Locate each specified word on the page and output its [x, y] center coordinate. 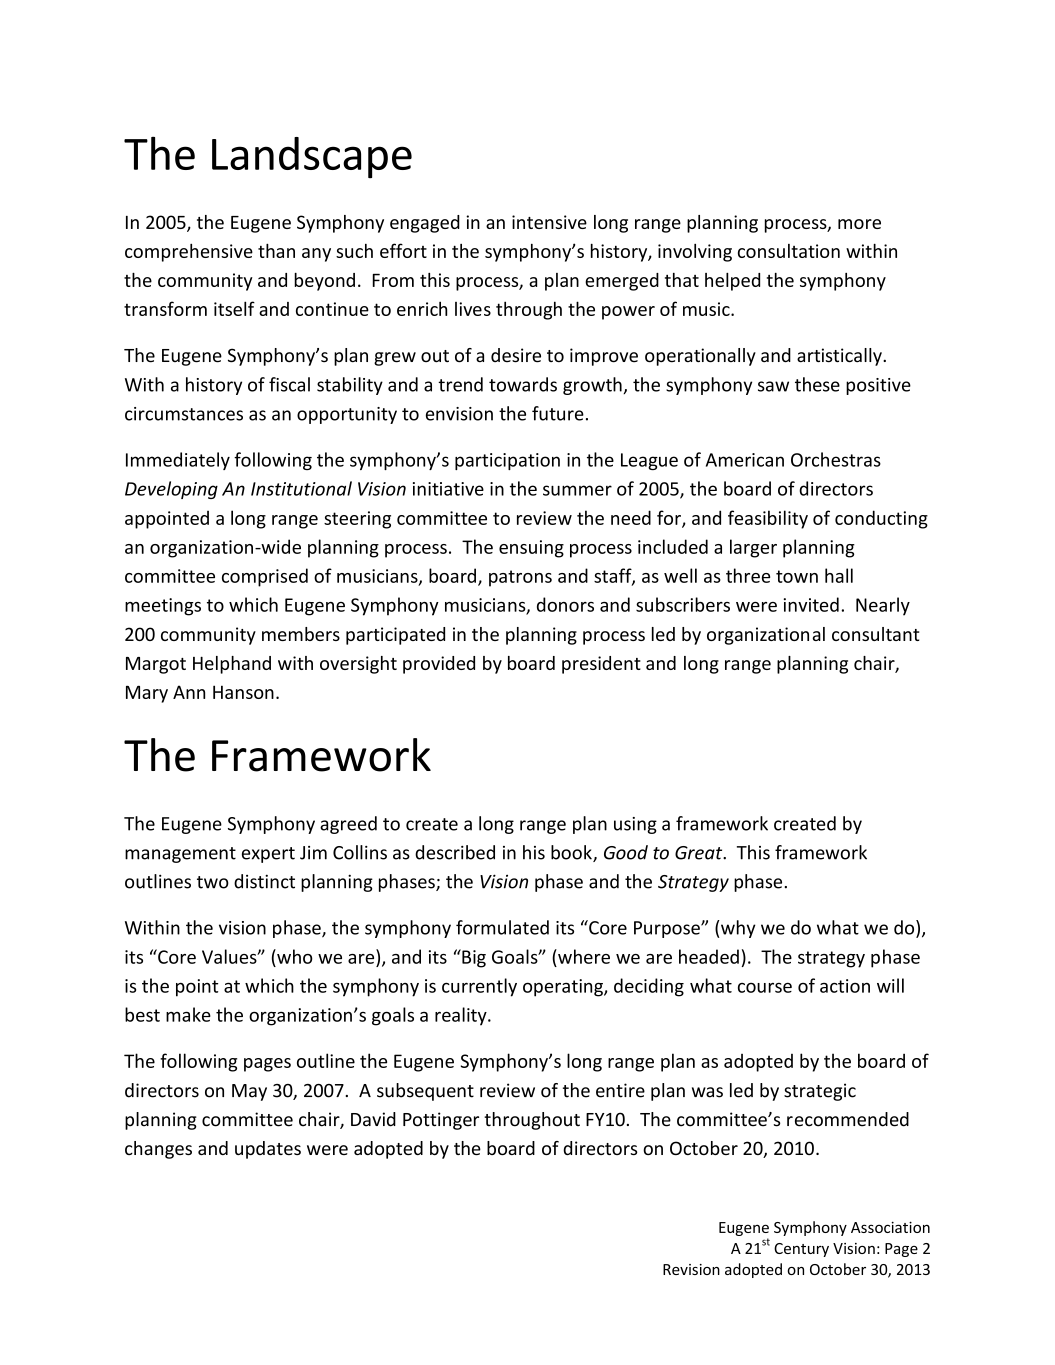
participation [507, 461]
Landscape [312, 158]
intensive [549, 222]
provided [439, 665]
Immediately [178, 461]
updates [268, 1150]
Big [473, 958]
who [294, 956]
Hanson [243, 692]
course [765, 987]
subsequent [425, 1092]
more [859, 224]
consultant [876, 634]
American [745, 460]
